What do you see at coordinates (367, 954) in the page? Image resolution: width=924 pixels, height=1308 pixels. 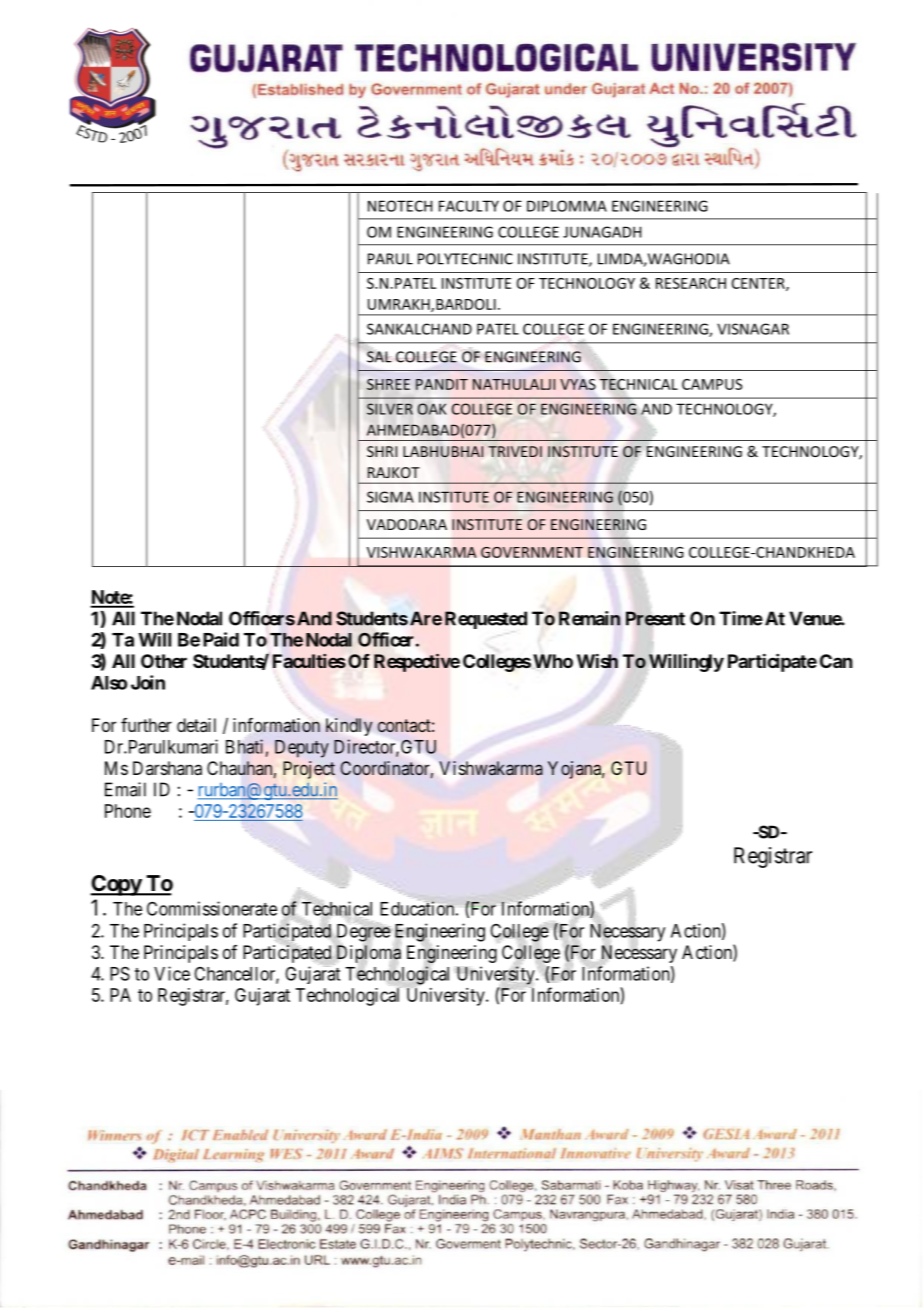 I see `Diploma` at bounding box center [367, 954].
